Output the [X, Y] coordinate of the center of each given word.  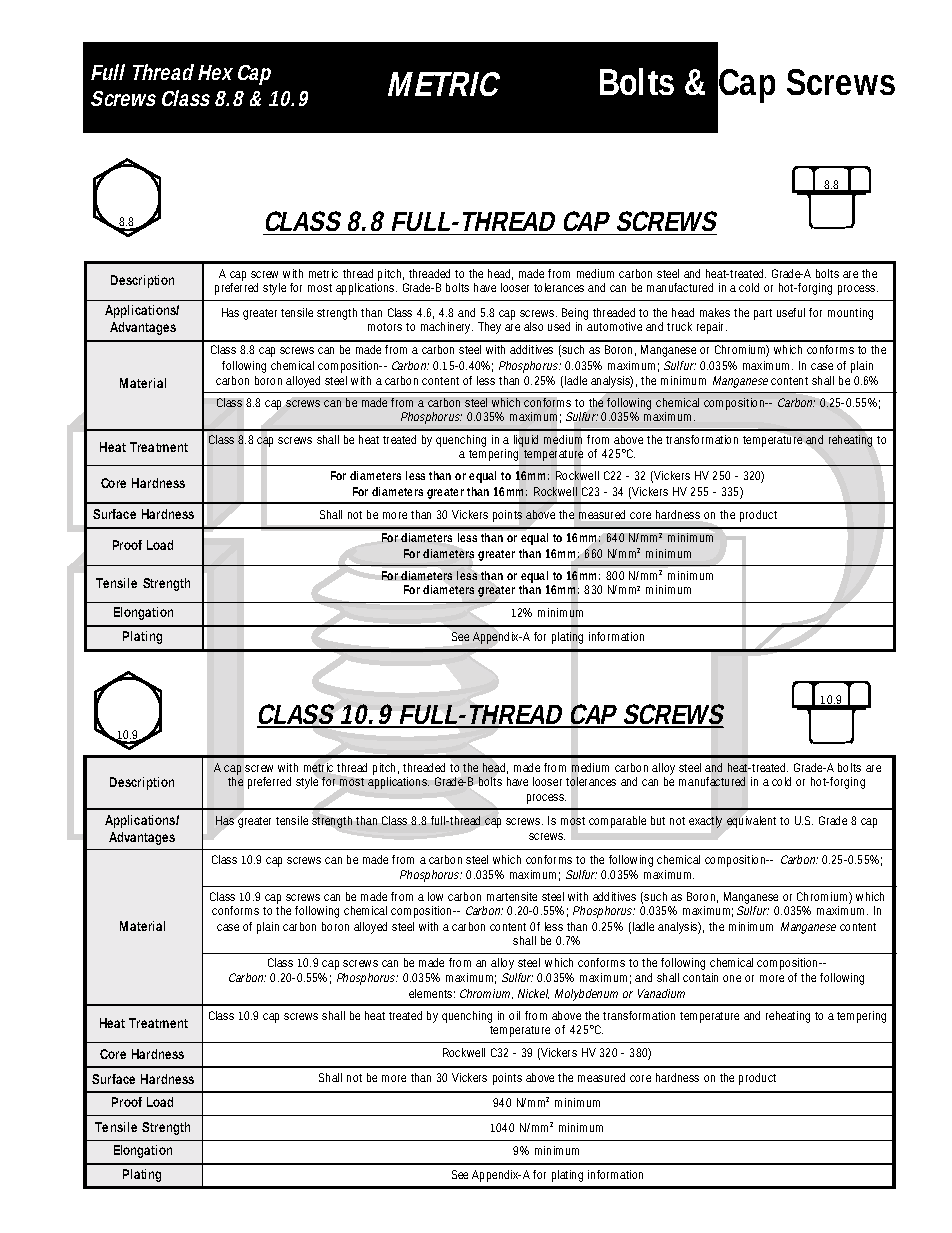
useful [791, 312]
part [763, 314]
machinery [447, 328]
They [489, 328]
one [732, 978]
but [658, 820]
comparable [617, 822]
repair [712, 328]
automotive [614, 326]
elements [432, 993]
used [559, 326]
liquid [526, 441]
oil [514, 1015]
